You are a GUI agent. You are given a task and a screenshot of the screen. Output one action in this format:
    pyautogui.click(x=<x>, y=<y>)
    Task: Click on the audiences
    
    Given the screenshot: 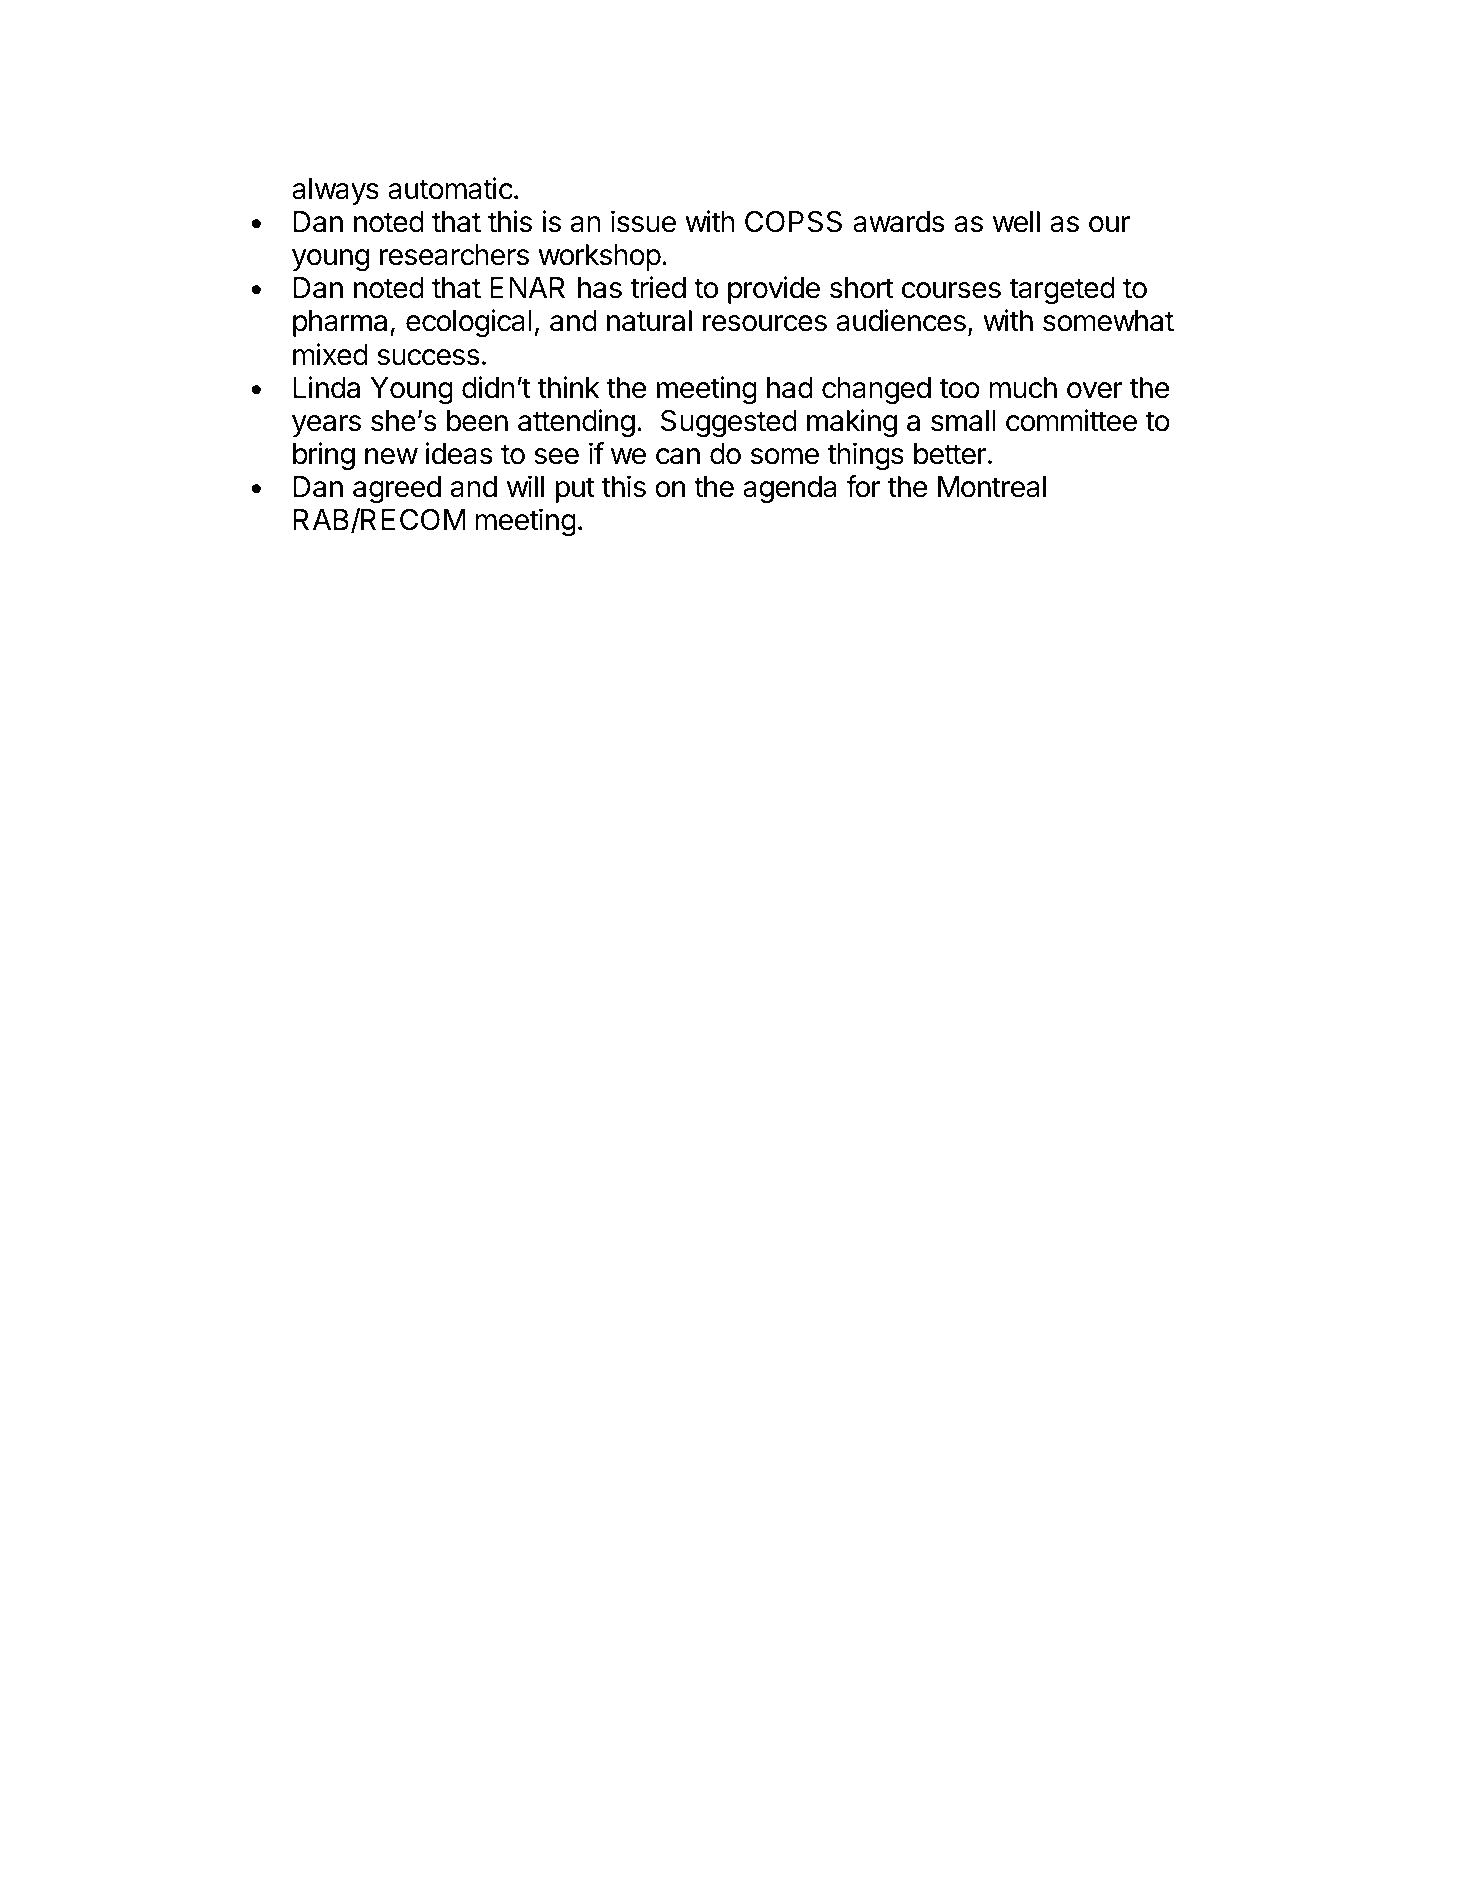 What is the action you would take?
    pyautogui.click(x=901, y=320)
